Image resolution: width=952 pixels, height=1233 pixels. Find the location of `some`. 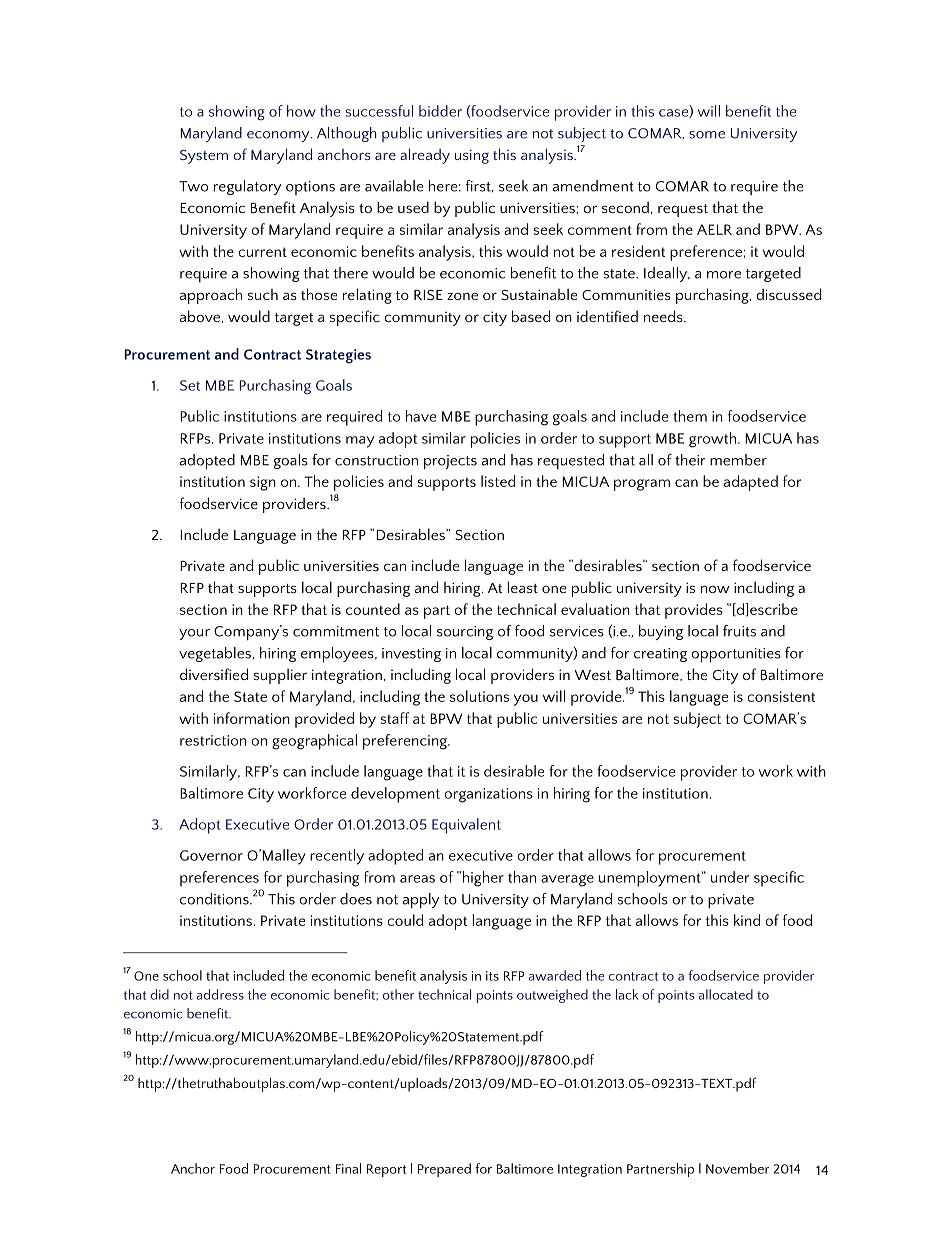

some is located at coordinates (707, 135).
